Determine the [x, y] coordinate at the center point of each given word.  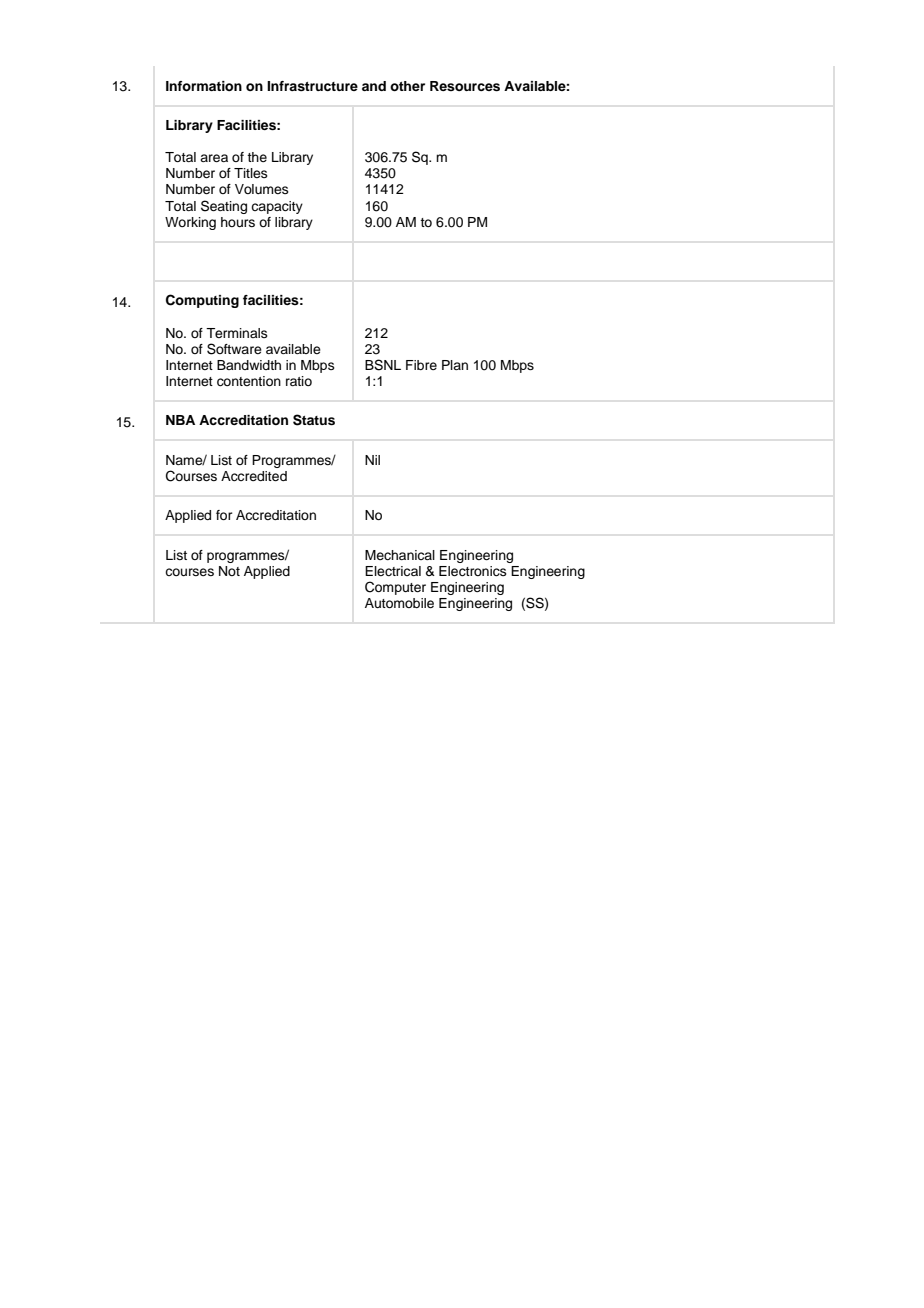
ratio [299, 381]
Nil [372, 460]
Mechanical [400, 555]
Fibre [421, 365]
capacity [277, 207]
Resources [465, 86]
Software [234, 349]
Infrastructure [312, 86]
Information [204, 86]
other [407, 86]
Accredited [254, 476]
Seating [224, 207]
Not [229, 571]
